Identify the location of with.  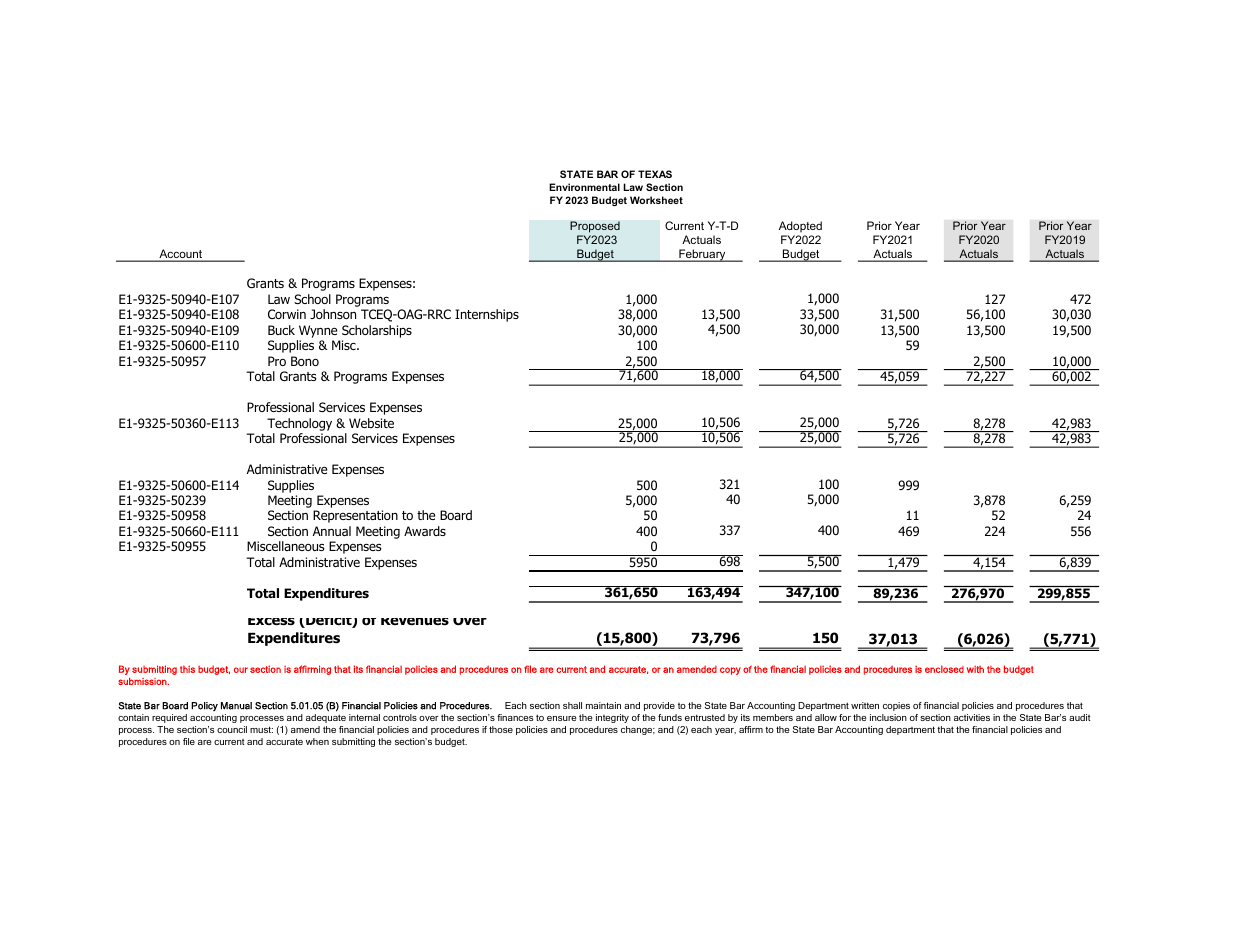
(975, 669).
